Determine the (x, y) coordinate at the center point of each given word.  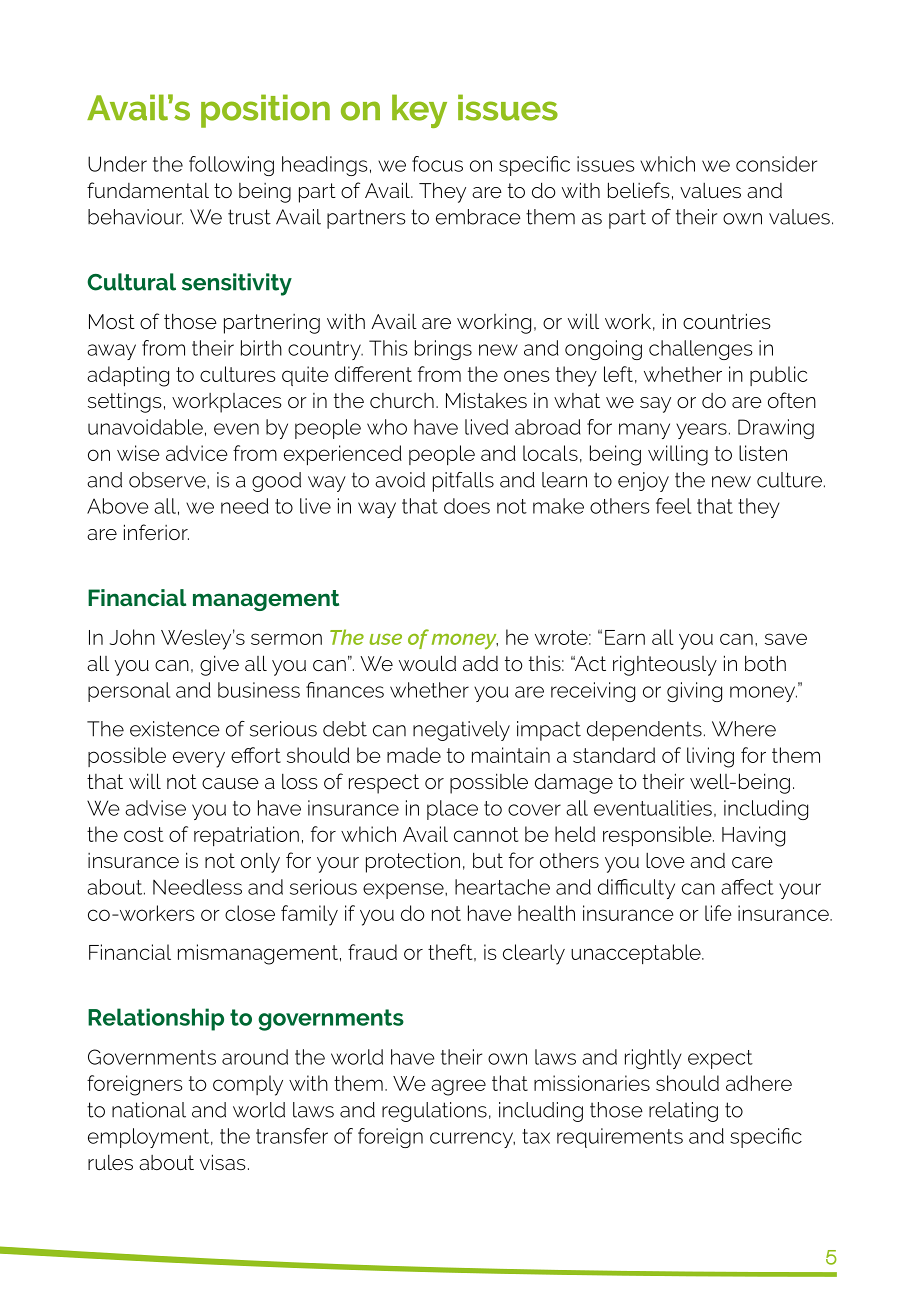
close (250, 913)
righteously (665, 665)
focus (437, 164)
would (427, 663)
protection (413, 863)
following (231, 166)
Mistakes (486, 400)
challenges (701, 350)
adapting (128, 376)
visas (222, 1162)
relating (683, 1112)
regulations (434, 1112)
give (219, 665)
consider (776, 164)
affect (747, 887)
